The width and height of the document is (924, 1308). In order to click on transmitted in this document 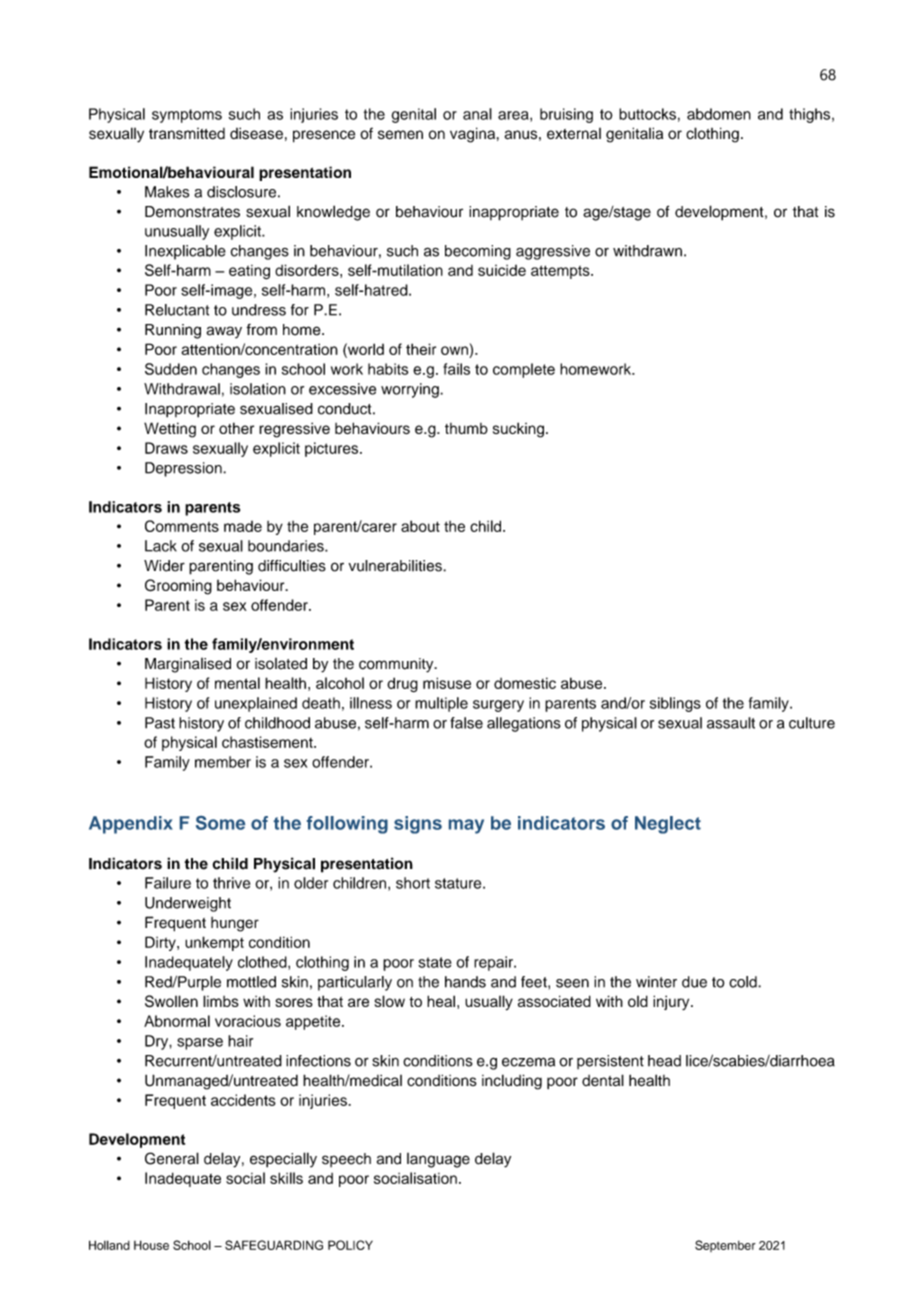, I will do `click(187, 134)`.
